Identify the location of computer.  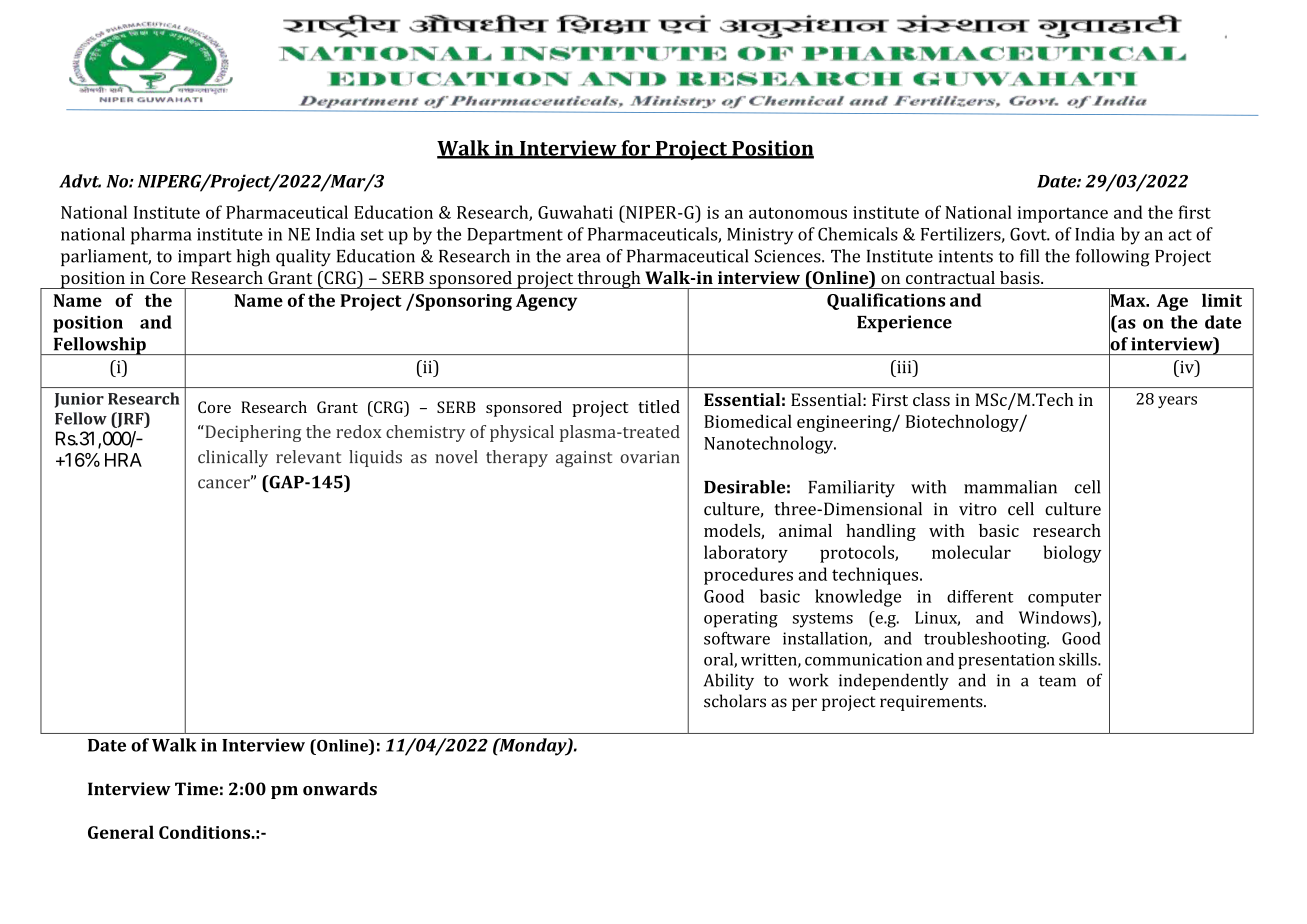
(1064, 599).
